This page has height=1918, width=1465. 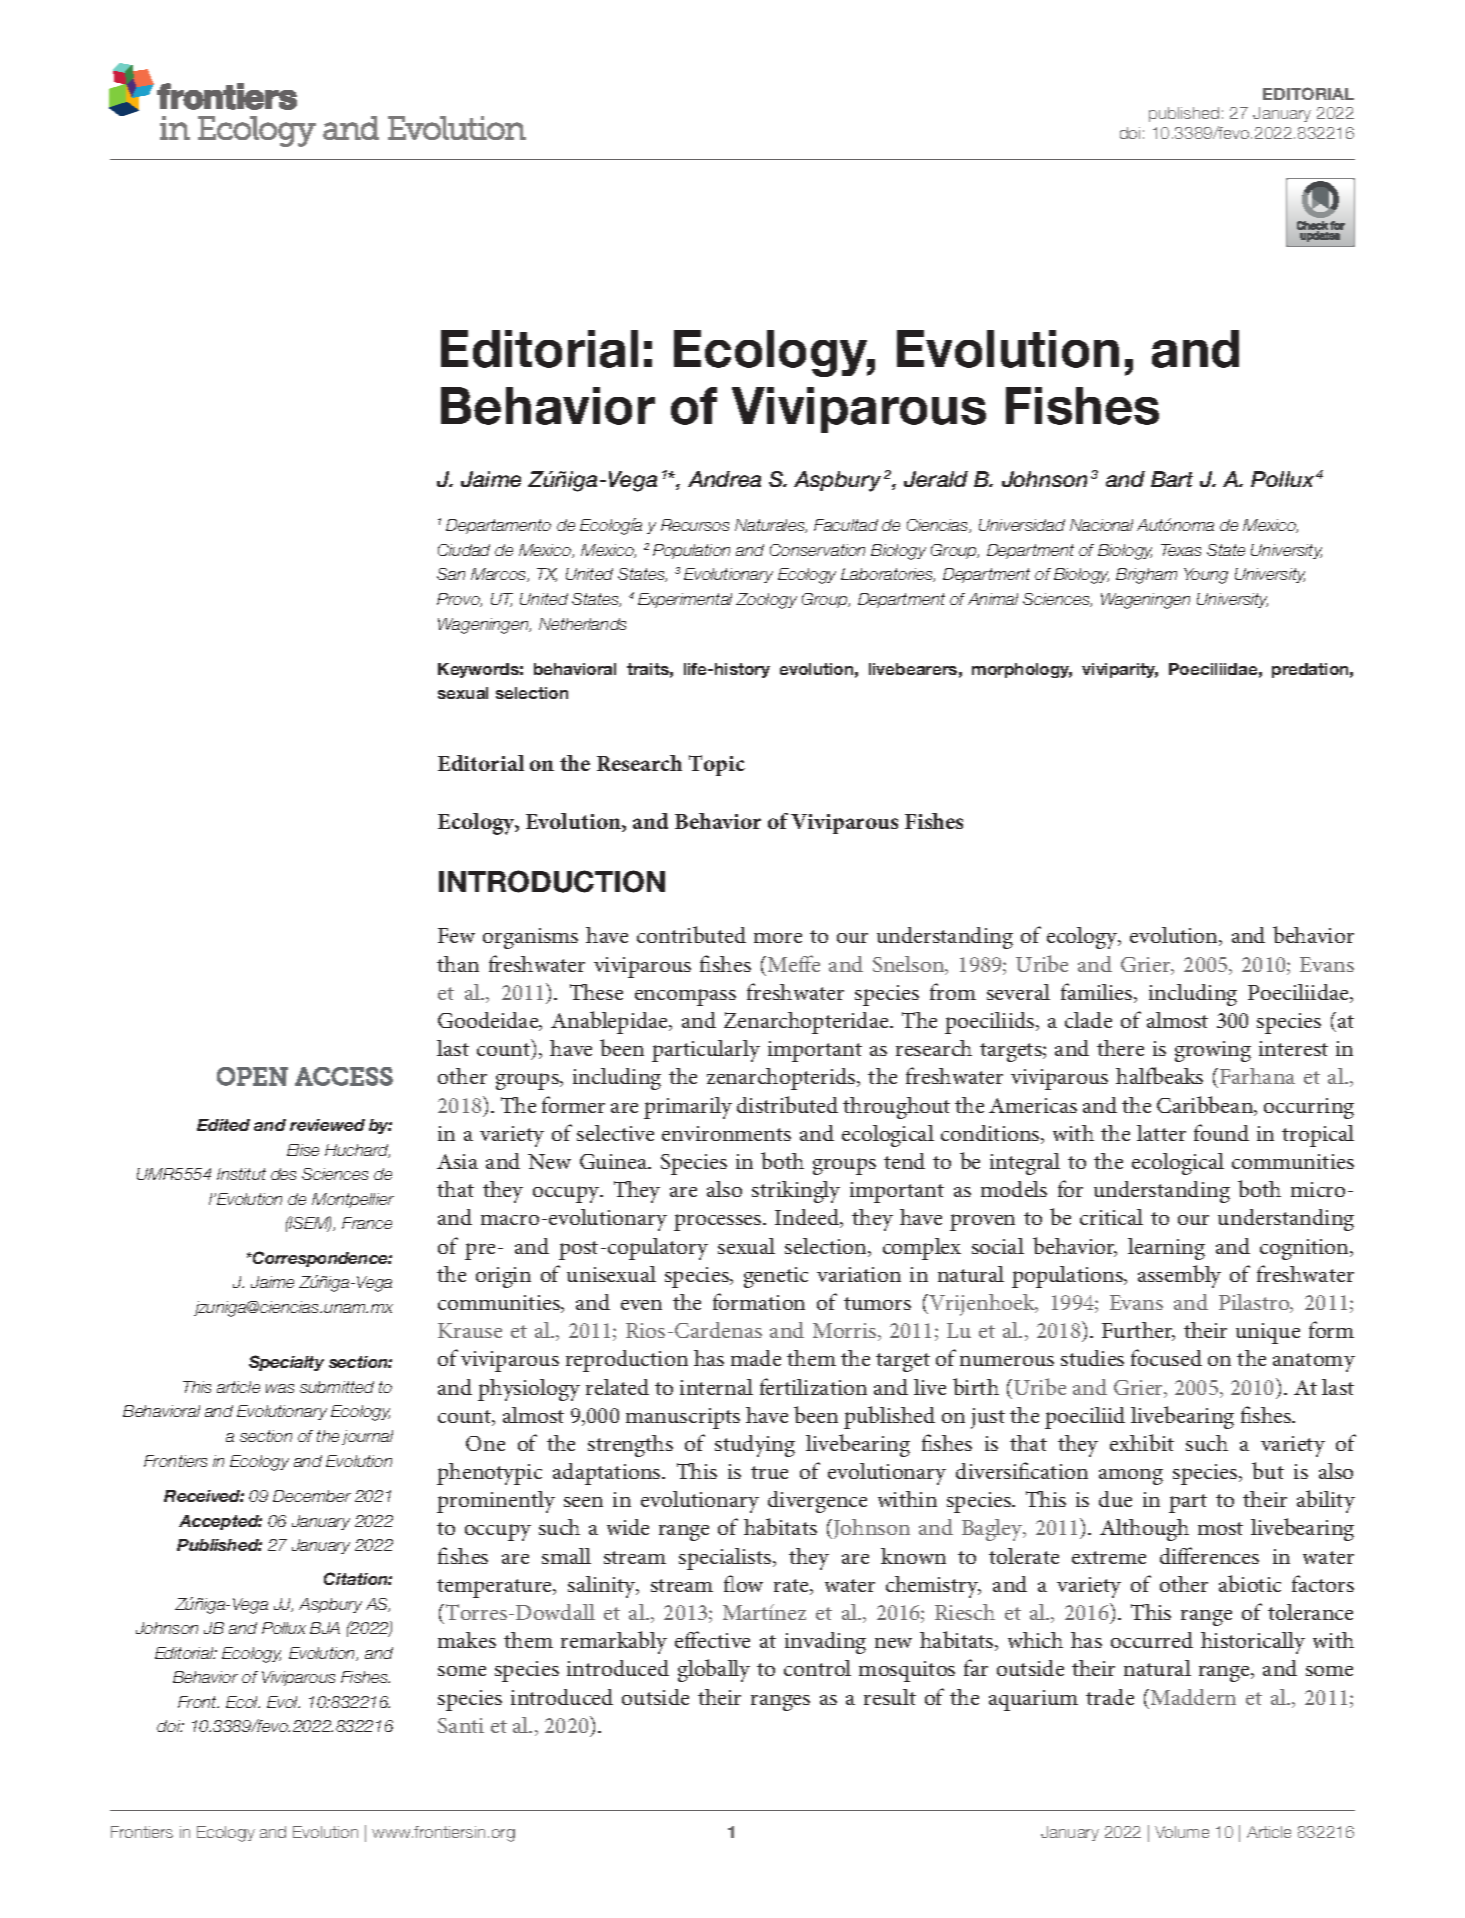 What do you see at coordinates (303, 1150) in the page?
I see `Elise` at bounding box center [303, 1150].
